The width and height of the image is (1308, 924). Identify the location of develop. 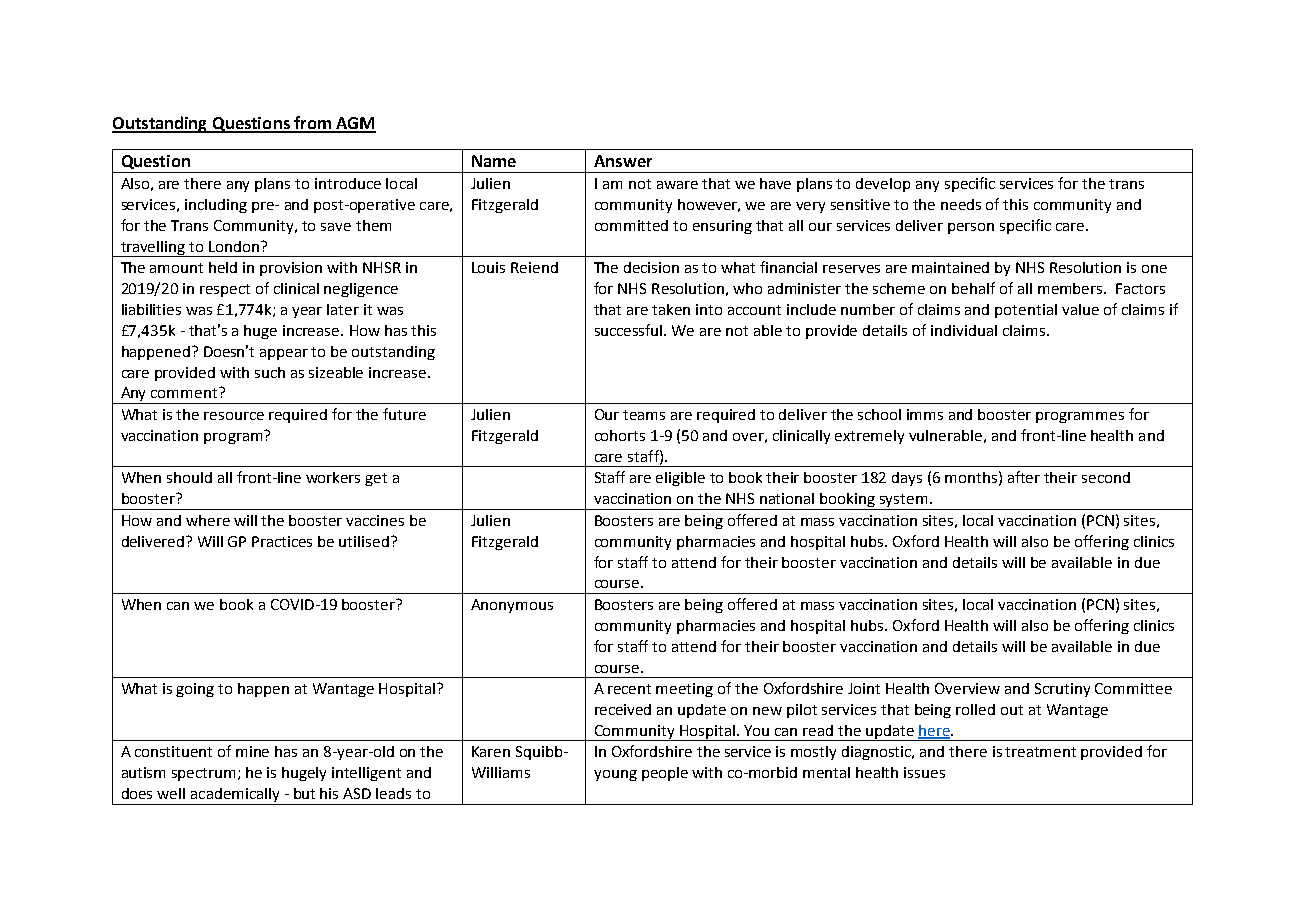
(883, 185).
